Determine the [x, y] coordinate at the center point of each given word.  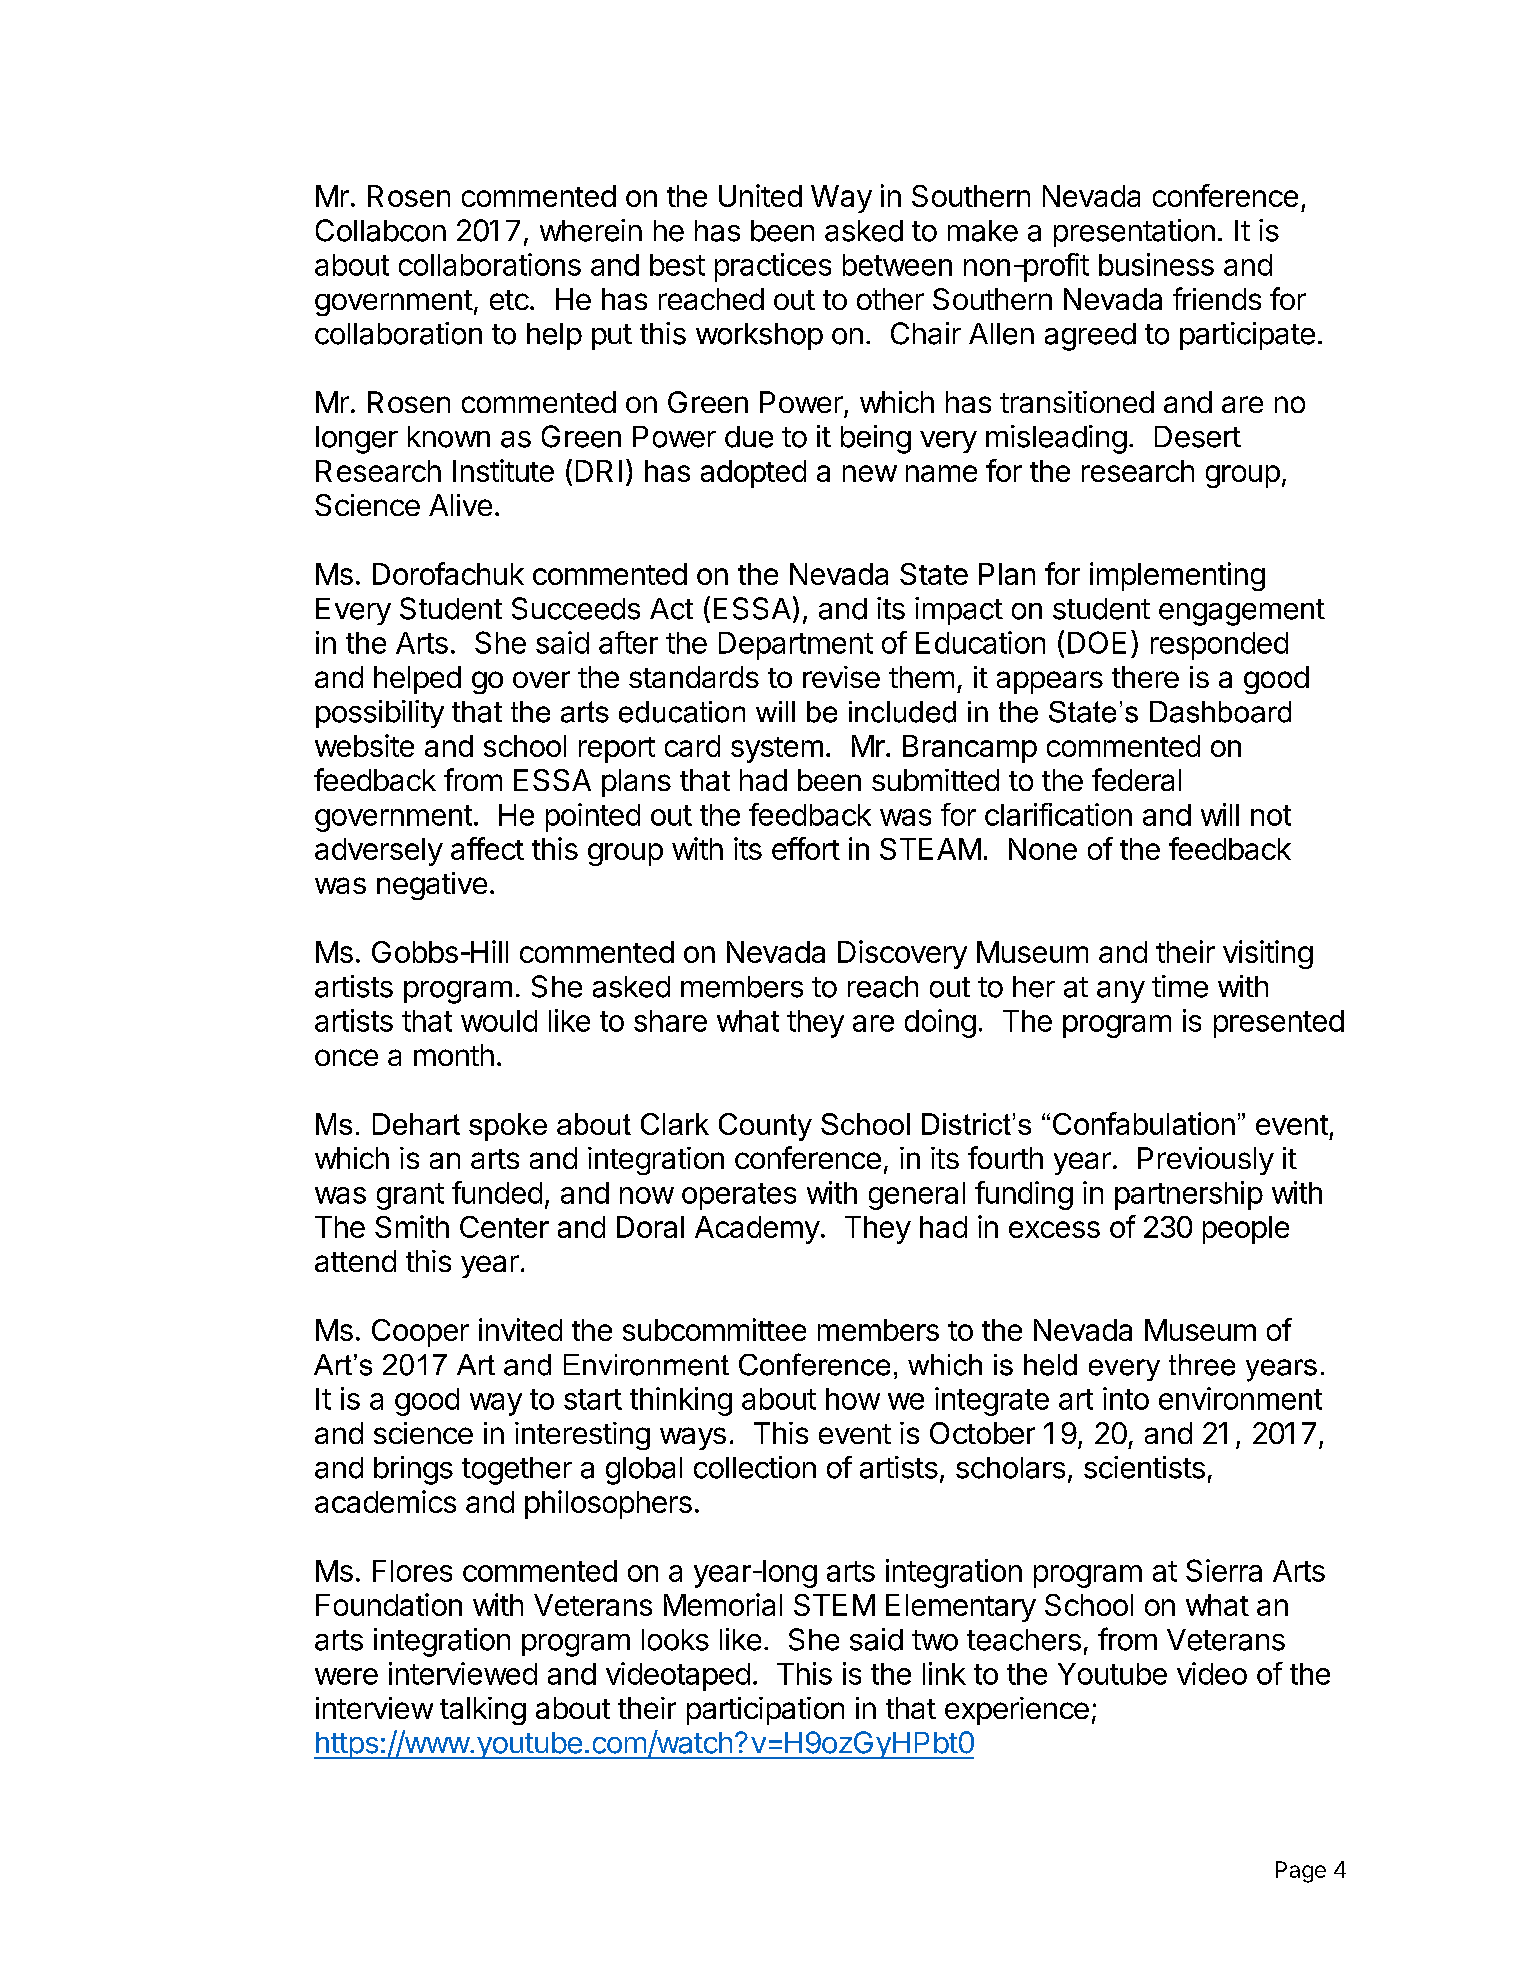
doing [940, 1023]
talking [483, 1711]
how [853, 1399]
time [1180, 986]
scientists [1144, 1467]
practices [773, 267]
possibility [380, 714]
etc [509, 300]
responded [1219, 646]
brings [413, 1470]
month [454, 1055]
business [1156, 264]
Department [796, 646]
